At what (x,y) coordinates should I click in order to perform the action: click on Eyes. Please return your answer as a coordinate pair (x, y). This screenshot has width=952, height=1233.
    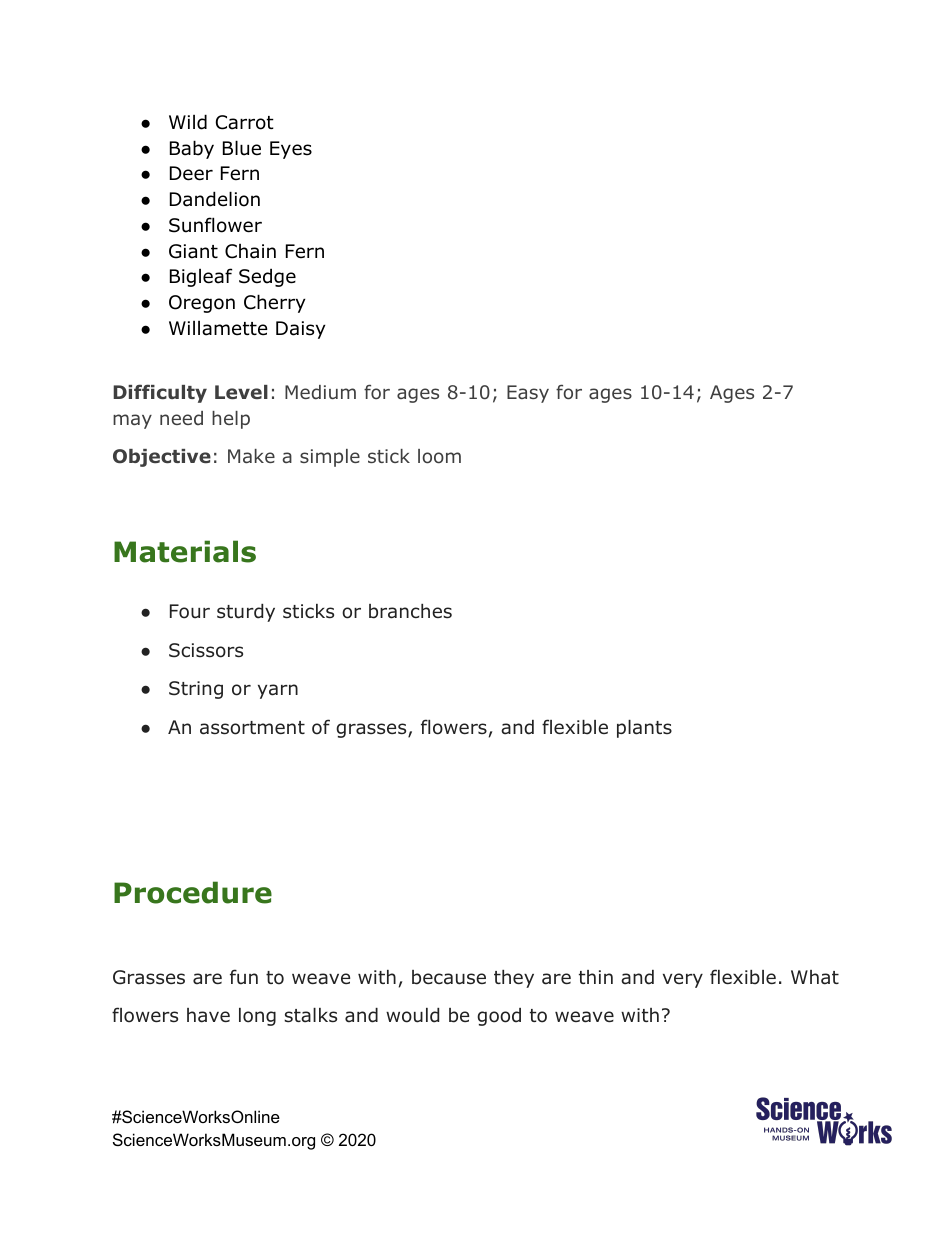
    Looking at the image, I should click on (291, 150).
